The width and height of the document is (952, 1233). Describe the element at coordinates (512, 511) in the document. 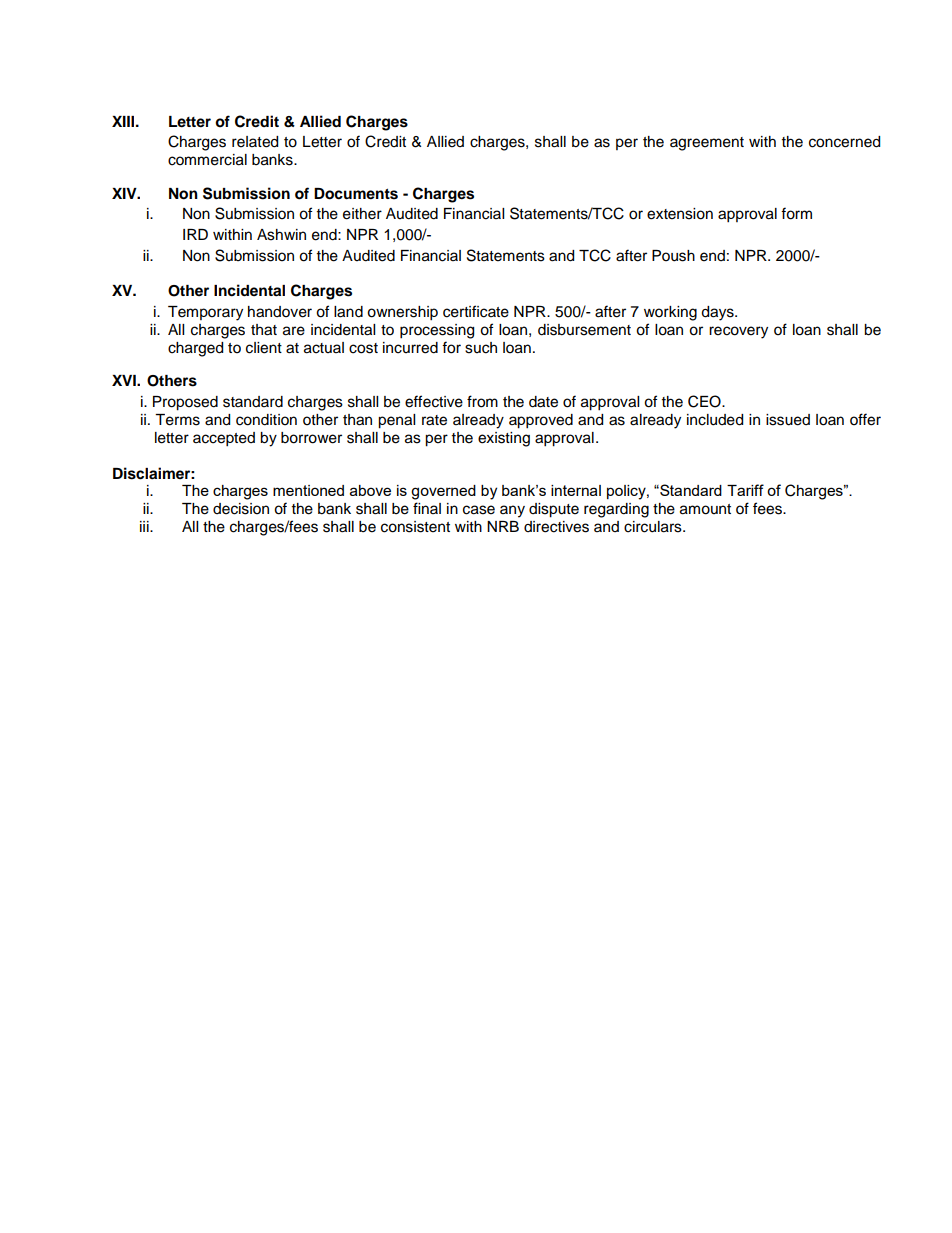

I see `any` at that location.
